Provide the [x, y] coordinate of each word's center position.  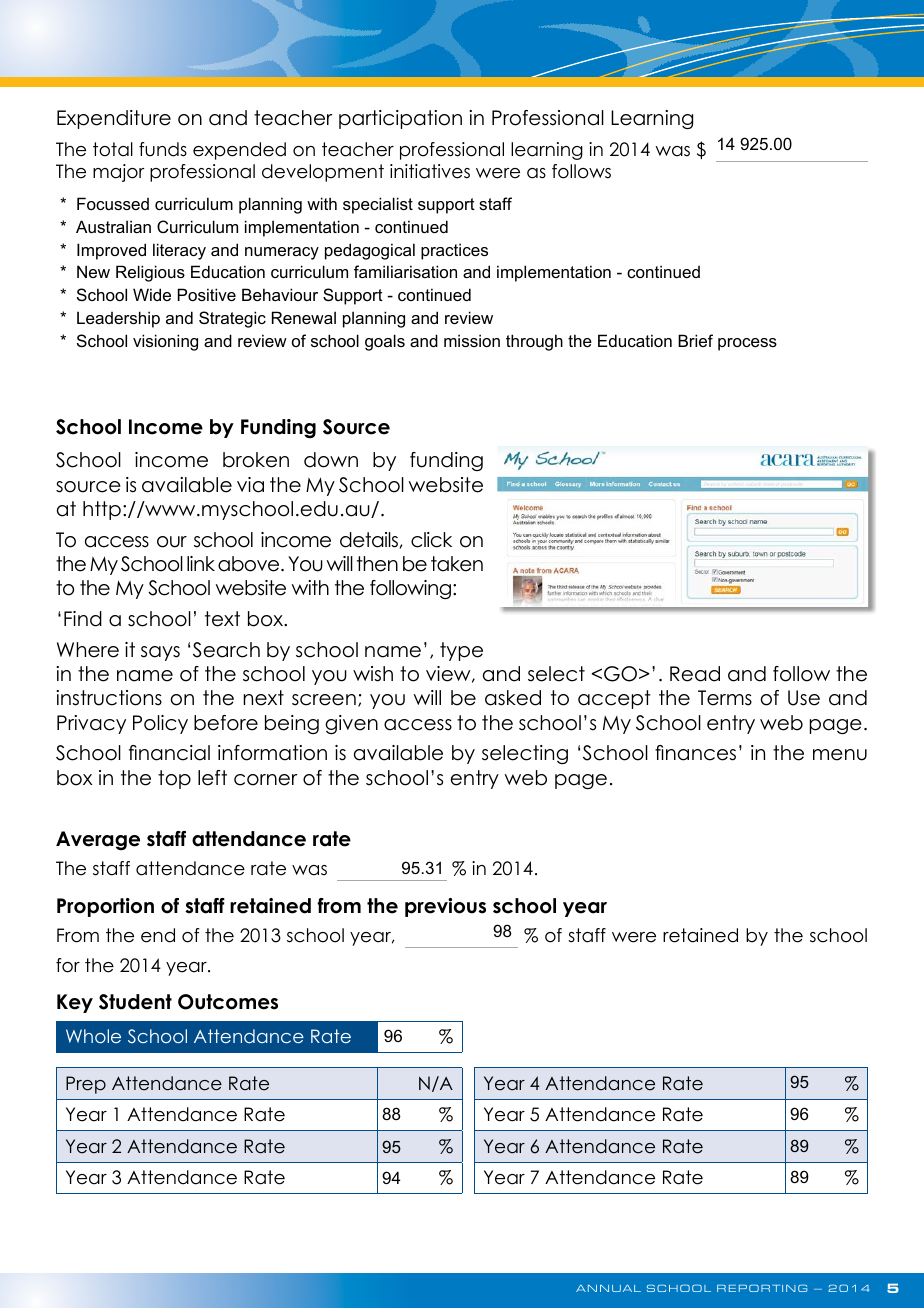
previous [445, 907]
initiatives [430, 171]
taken [457, 564]
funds [163, 149]
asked [513, 698]
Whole [93, 1036]
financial [169, 753]
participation [400, 119]
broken [256, 460]
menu [840, 755]
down [331, 460]
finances [695, 753]
